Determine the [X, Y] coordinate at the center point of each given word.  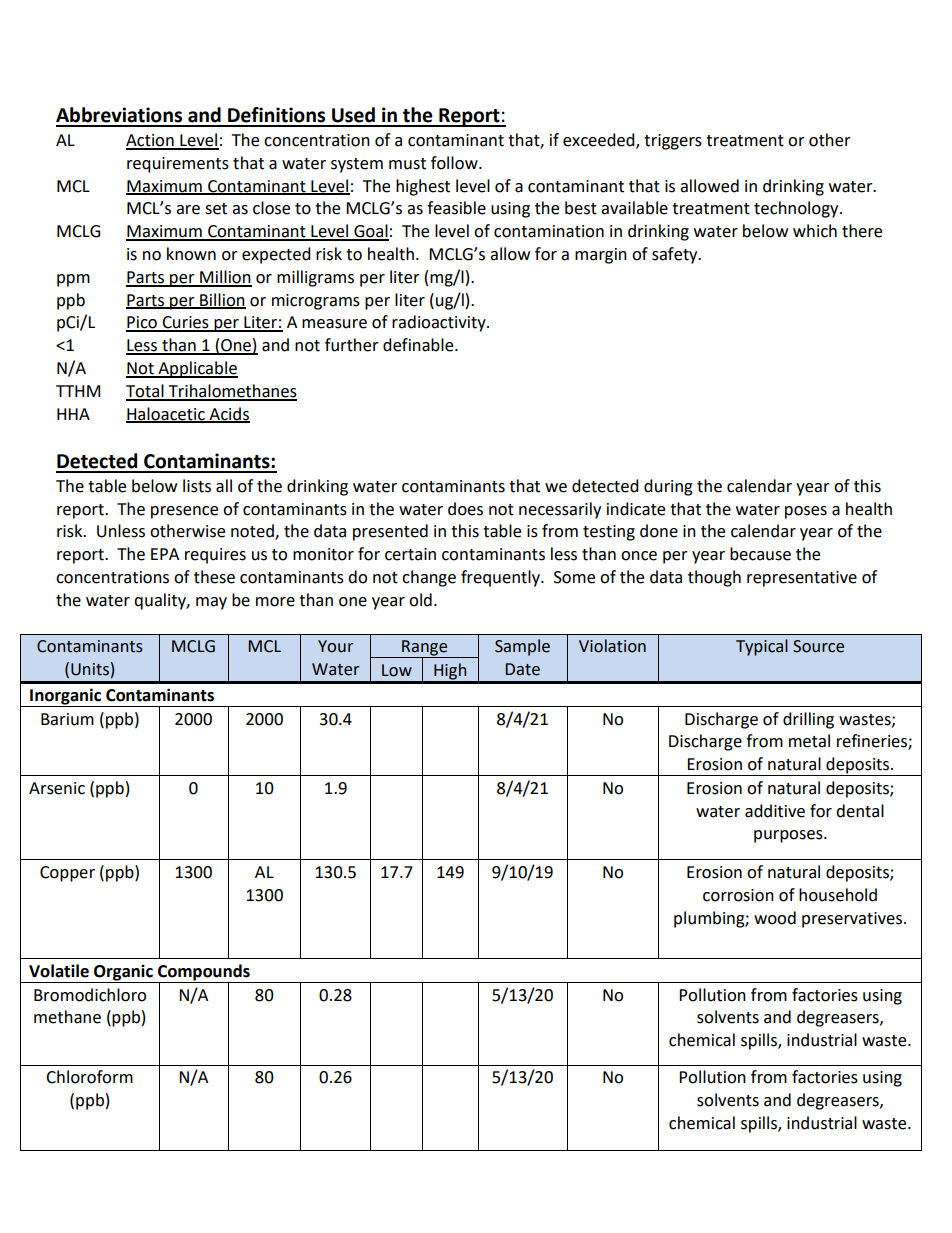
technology [797, 209]
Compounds [204, 973]
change [429, 578]
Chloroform [89, 1077]
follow [455, 163]
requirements [178, 165]
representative [802, 579]
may [211, 603]
